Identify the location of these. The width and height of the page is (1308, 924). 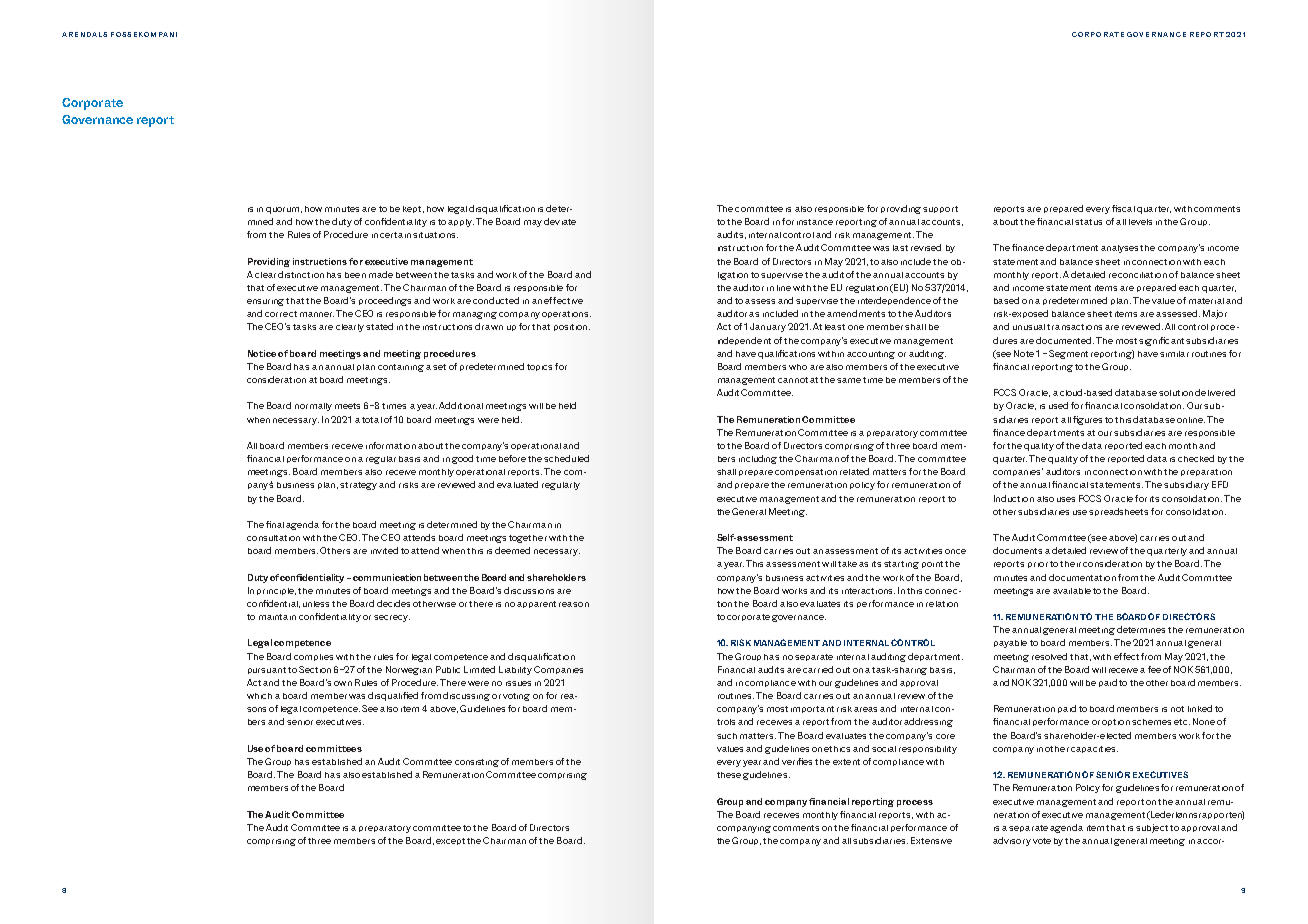
(729, 775).
